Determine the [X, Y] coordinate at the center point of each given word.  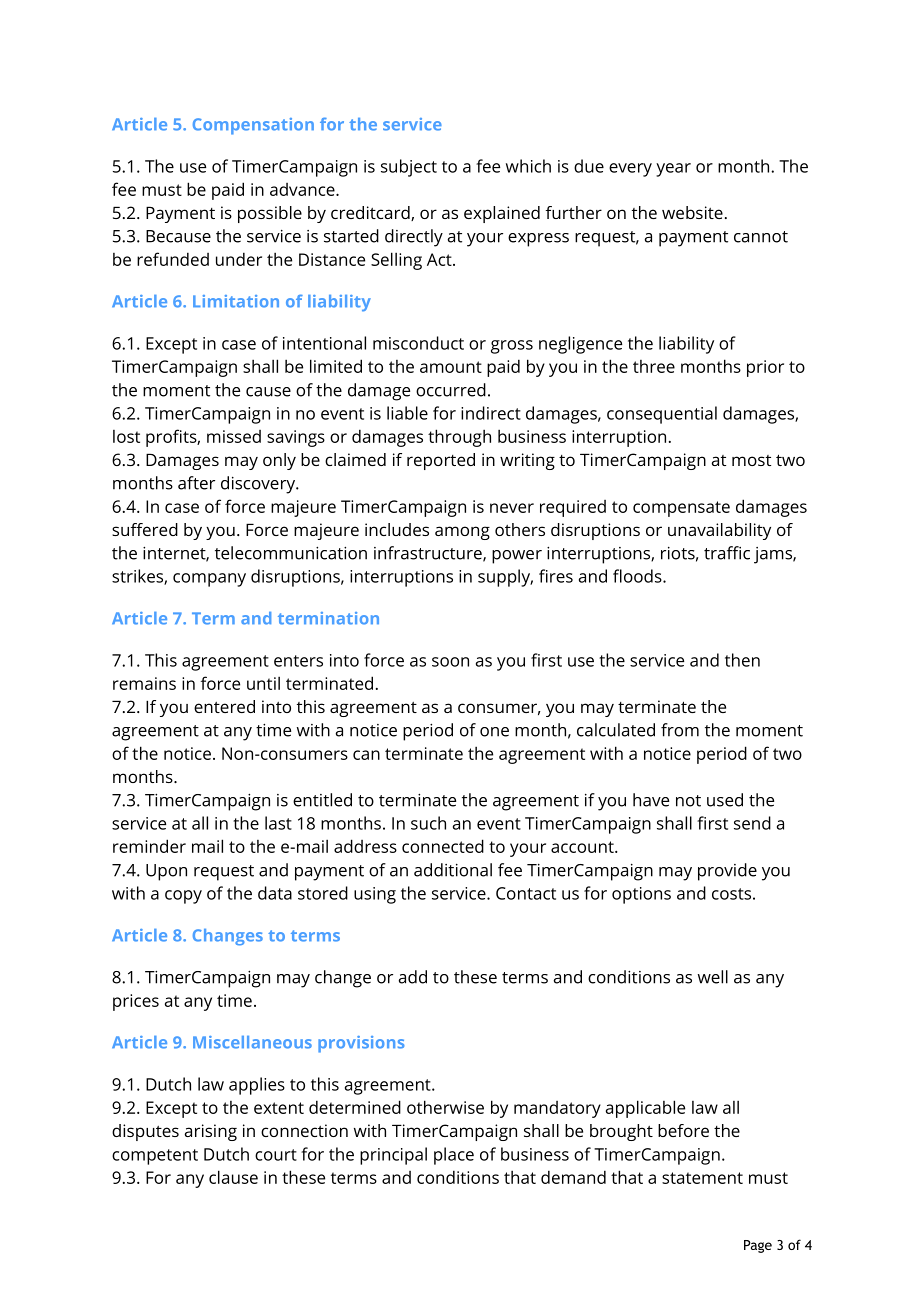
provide [727, 872]
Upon [166, 872]
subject [409, 168]
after [196, 483]
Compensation [253, 126]
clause [233, 1177]
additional [453, 870]
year [673, 170]
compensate [681, 509]
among [462, 533]
